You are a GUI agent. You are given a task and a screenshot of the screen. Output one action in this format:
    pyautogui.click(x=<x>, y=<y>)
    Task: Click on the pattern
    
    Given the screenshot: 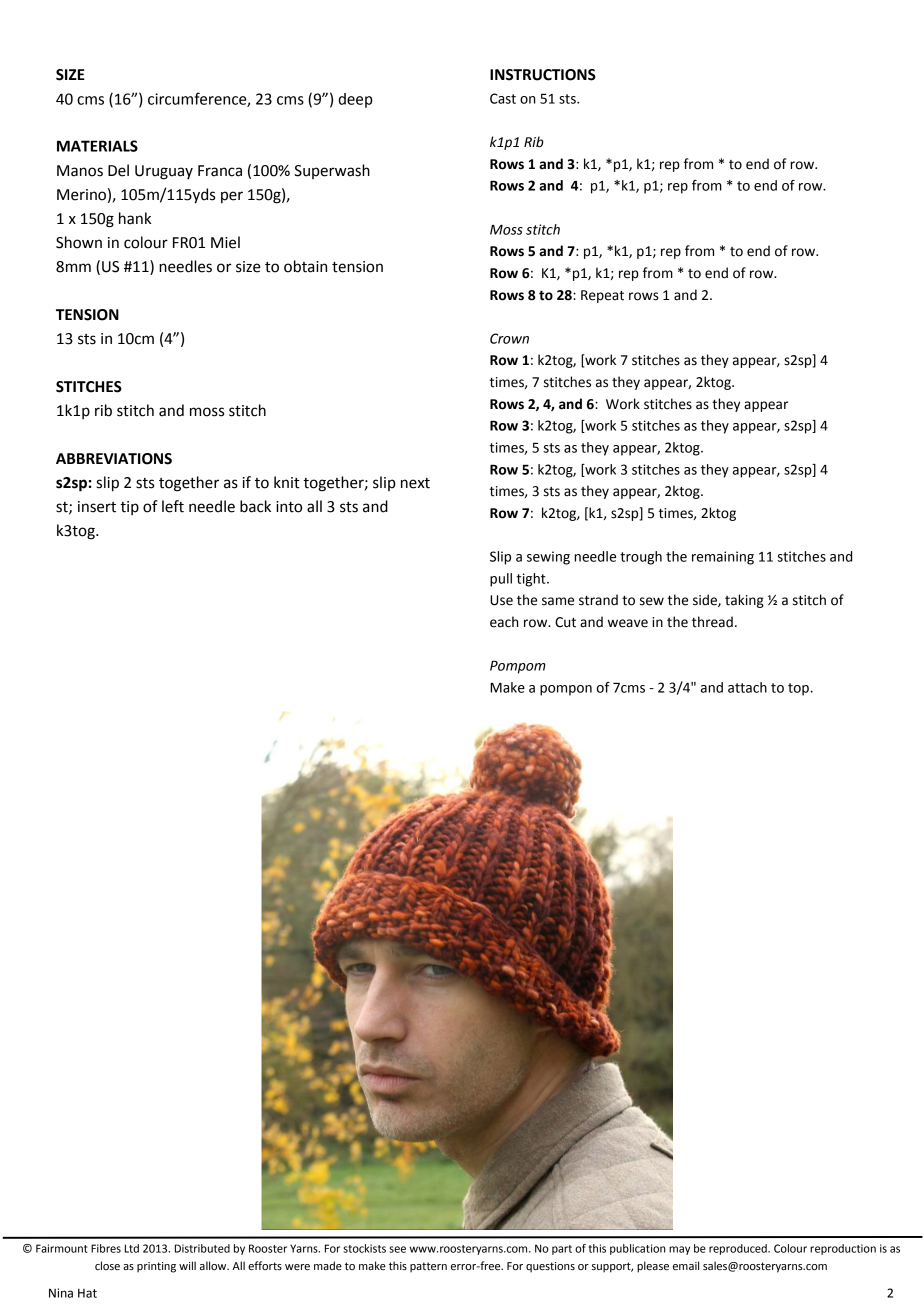 What is the action you would take?
    pyautogui.click(x=428, y=1267)
